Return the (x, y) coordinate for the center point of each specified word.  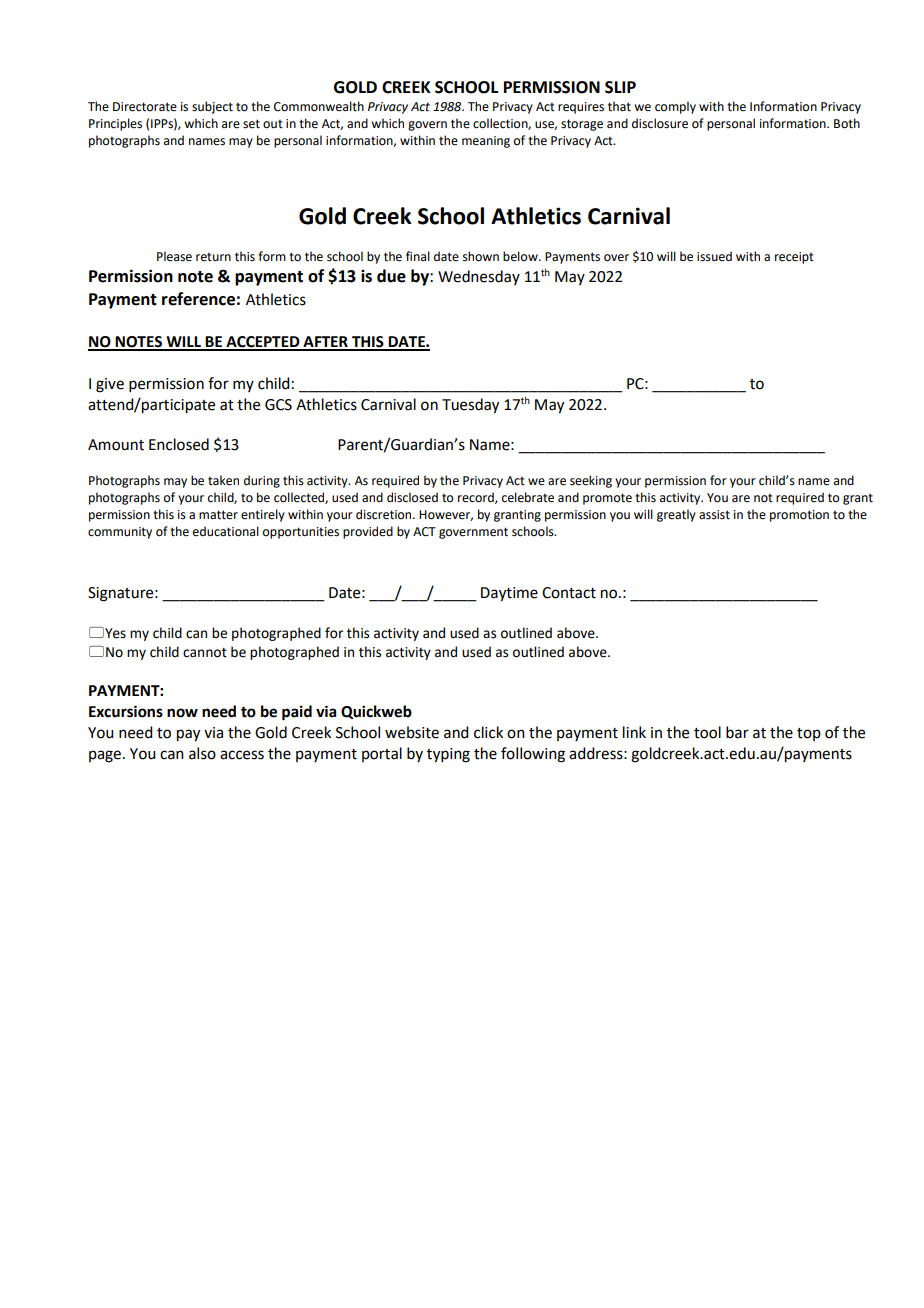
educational (226, 531)
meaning (486, 142)
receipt (794, 258)
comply (675, 107)
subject (212, 107)
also (202, 753)
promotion (799, 516)
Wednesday (479, 277)
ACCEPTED (263, 343)
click (488, 732)
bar (737, 732)
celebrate (528, 497)
